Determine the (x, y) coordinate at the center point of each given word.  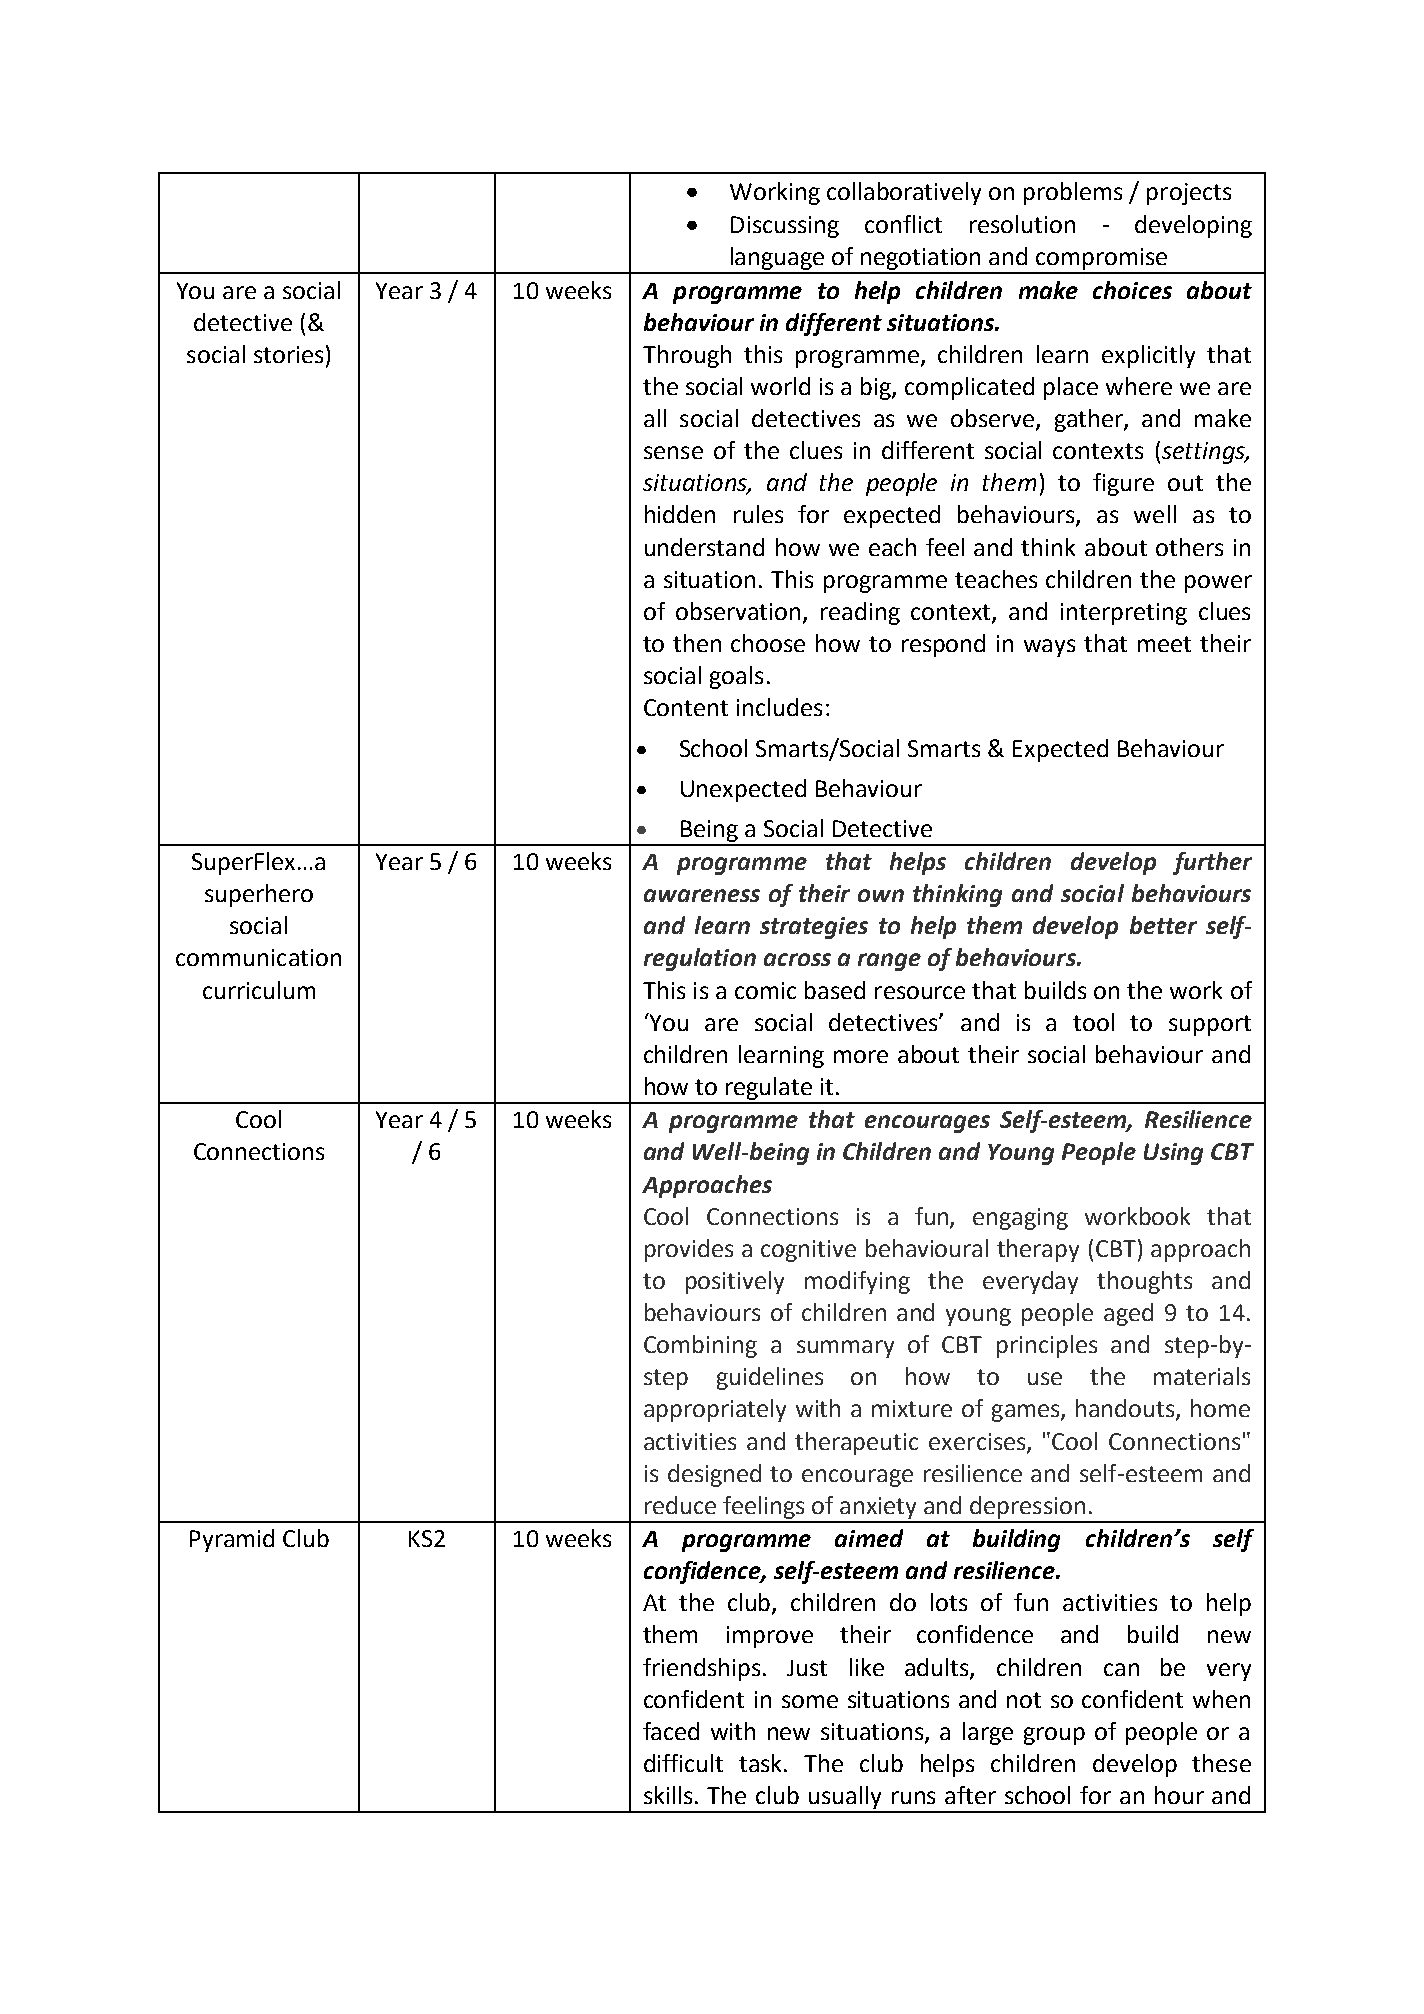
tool (1093, 1022)
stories (288, 354)
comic (765, 990)
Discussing (785, 227)
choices (1132, 290)
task (762, 1763)
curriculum (259, 990)
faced (671, 1731)
